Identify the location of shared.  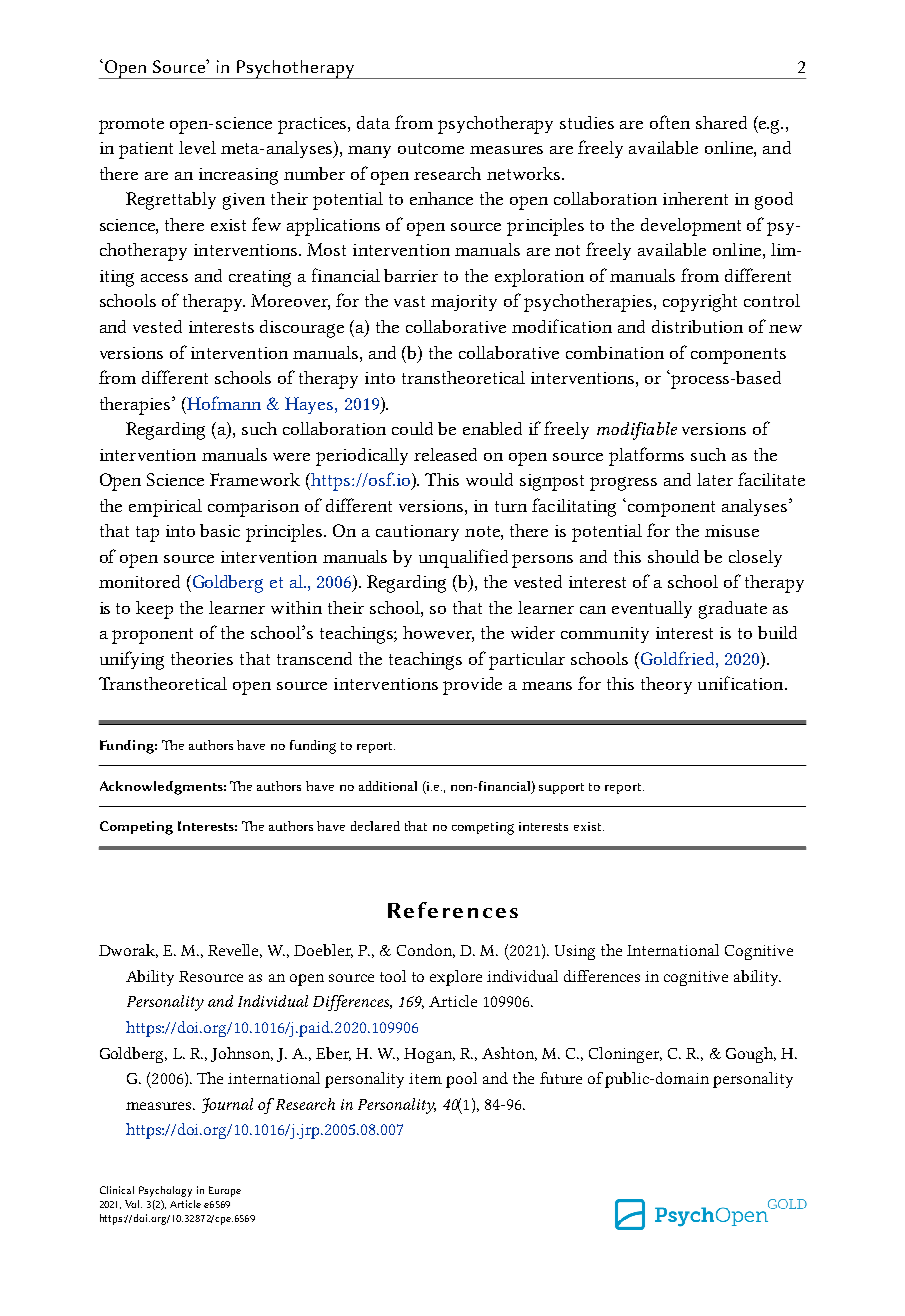
(721, 122).
